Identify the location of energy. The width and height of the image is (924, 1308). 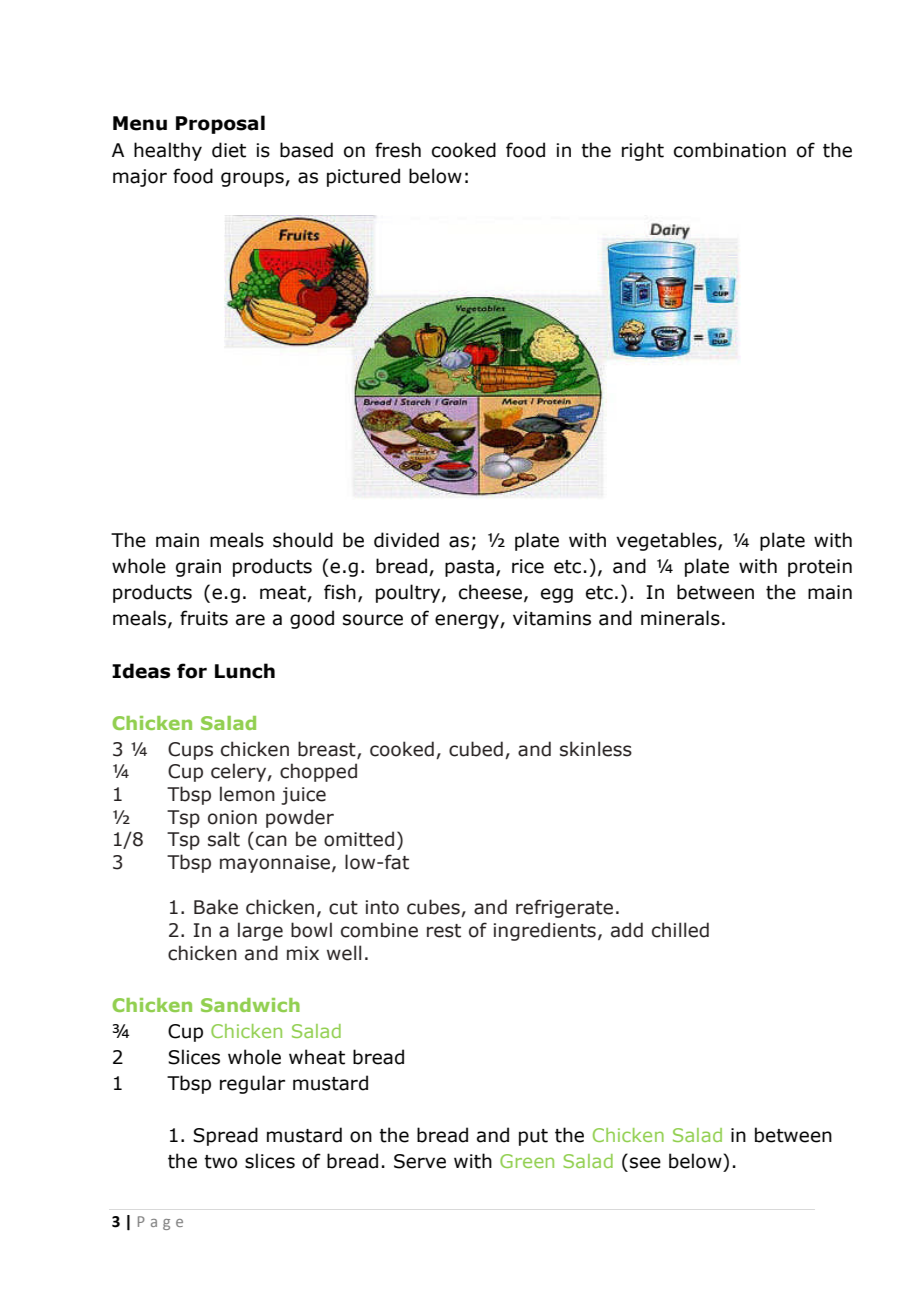
(468, 621).
